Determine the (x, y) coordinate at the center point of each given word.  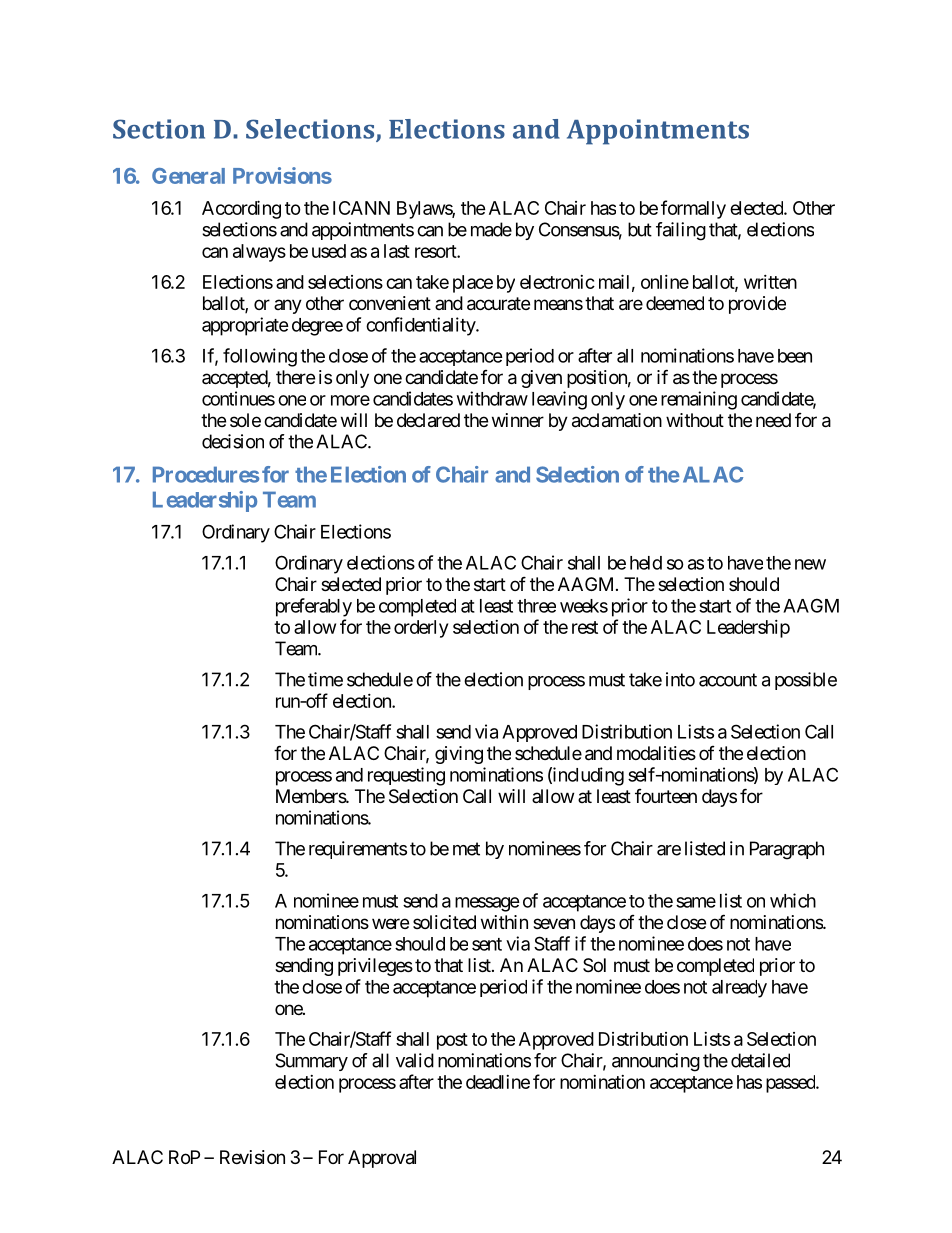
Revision (252, 1157)
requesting (406, 776)
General (188, 176)
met (466, 849)
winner (518, 420)
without (695, 420)
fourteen (666, 796)
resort (436, 251)
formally (693, 209)
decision (233, 441)
